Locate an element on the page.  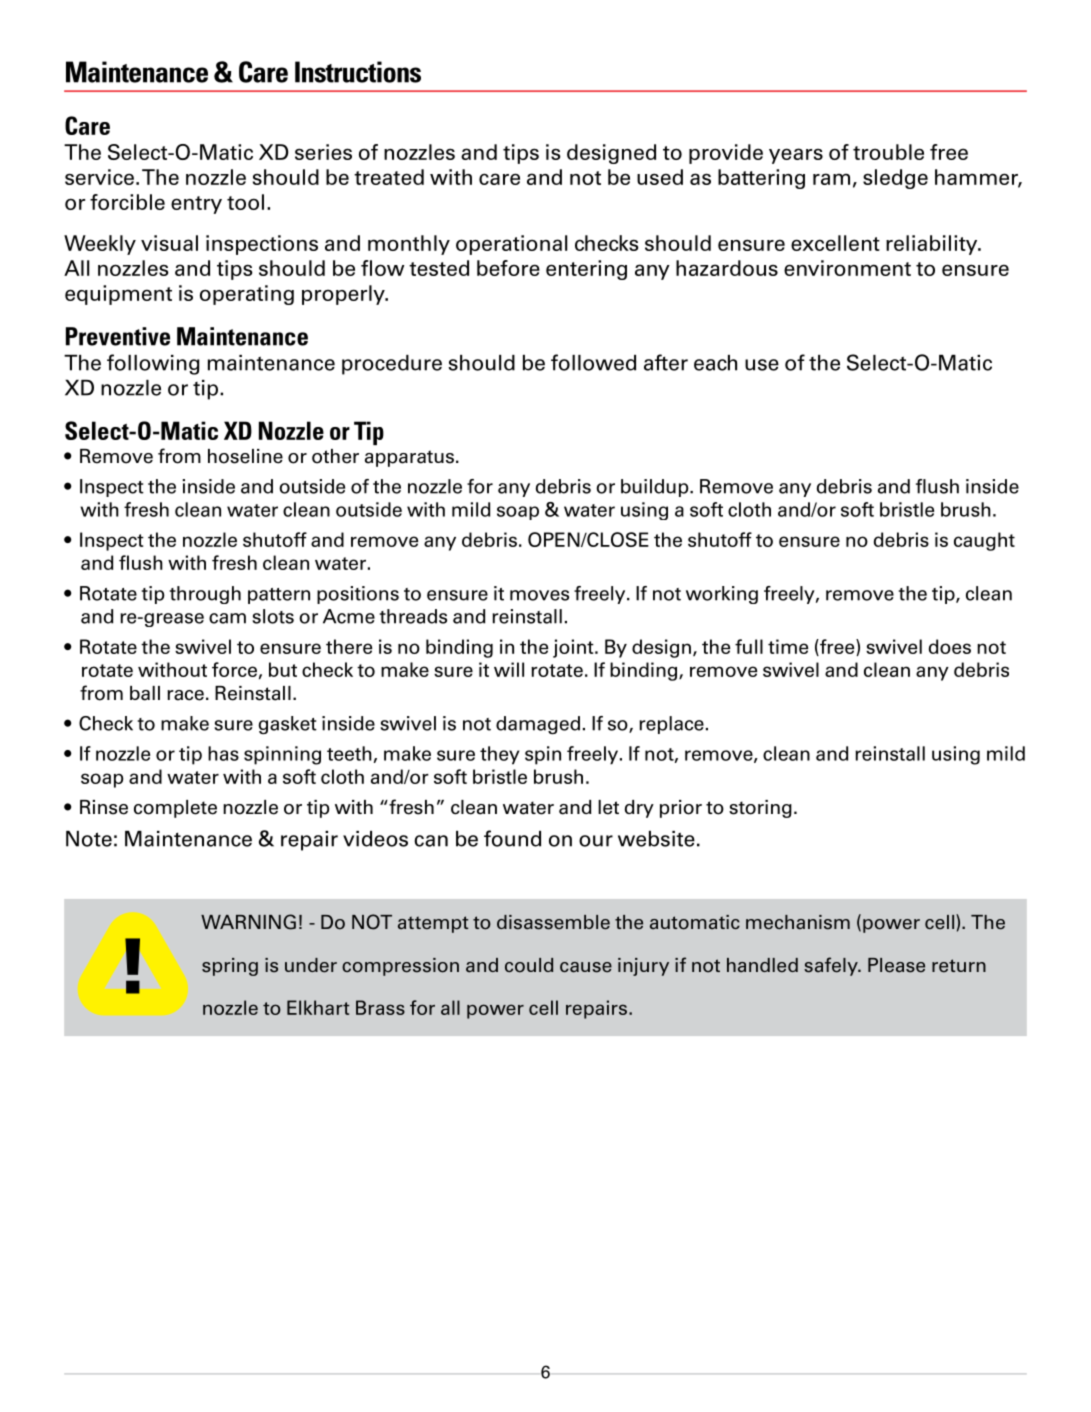
trouble is located at coordinates (888, 152).
